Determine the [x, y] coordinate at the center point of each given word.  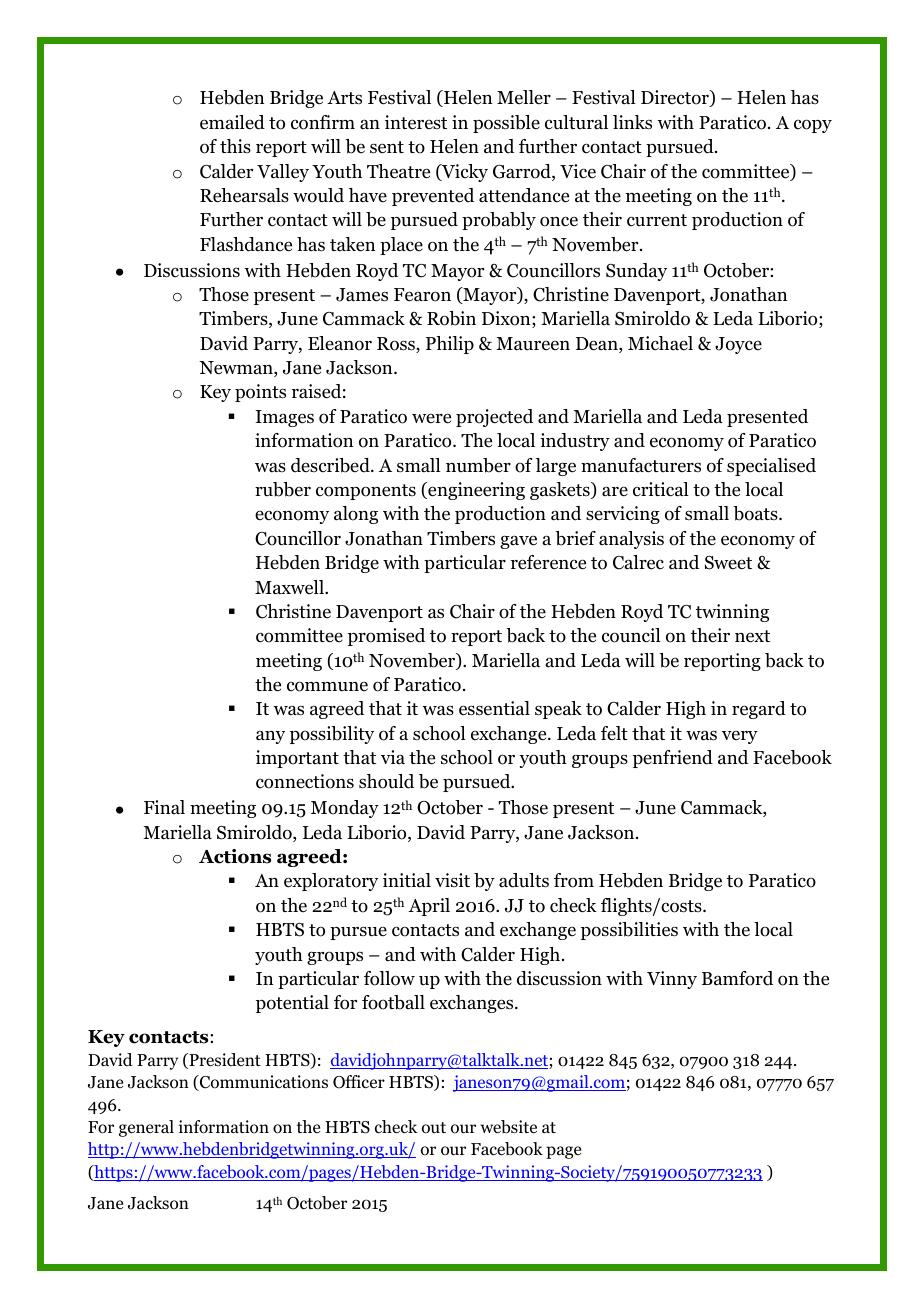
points [260, 393]
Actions [235, 856]
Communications [263, 1083]
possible [506, 124]
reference [548, 562]
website [508, 1127]
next [752, 636]
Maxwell [290, 587]
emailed [232, 122]
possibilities [629, 931]
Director [676, 98]
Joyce [738, 345]
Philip [450, 345]
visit [452, 880]
